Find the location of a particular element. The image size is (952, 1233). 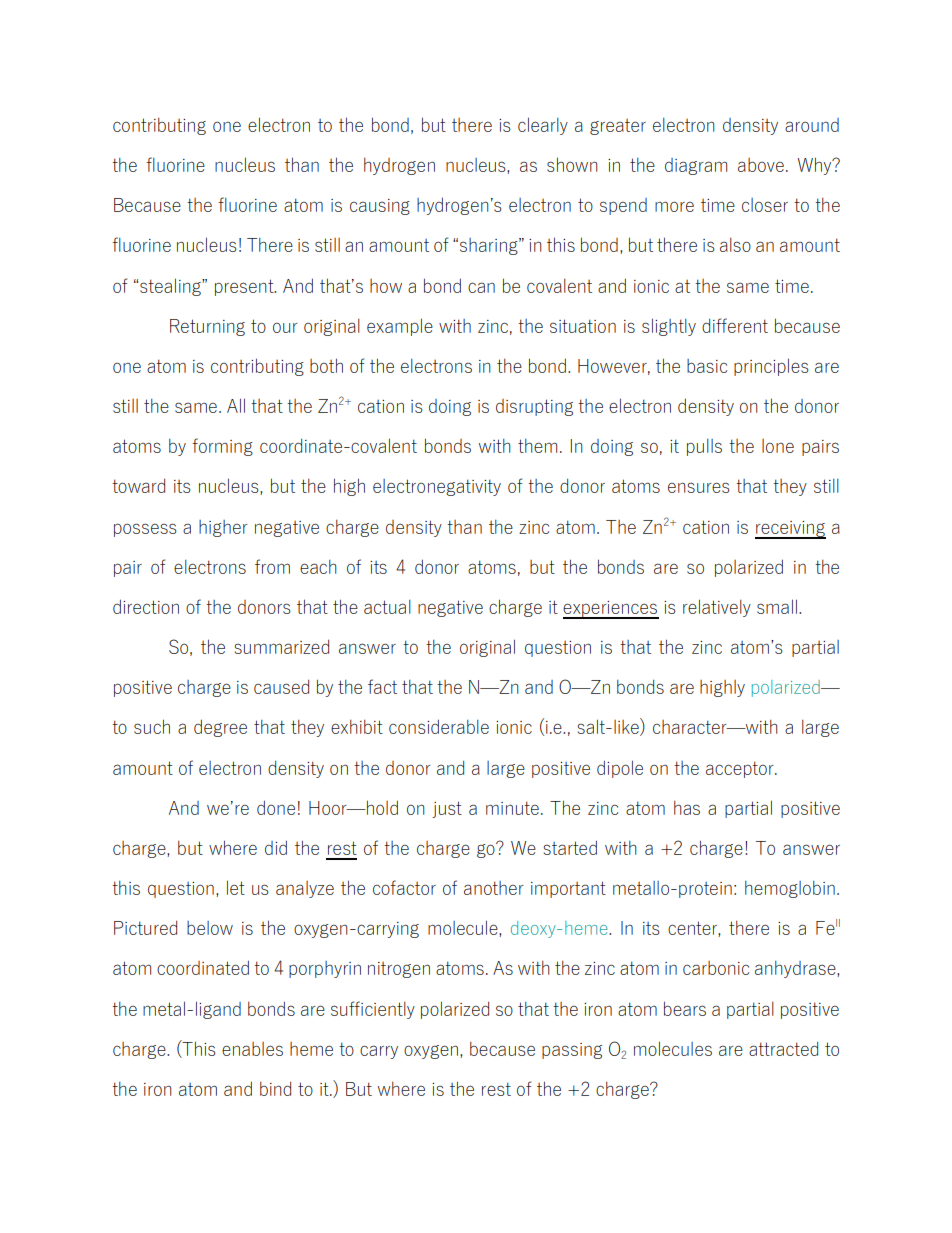

above is located at coordinates (761, 165).
